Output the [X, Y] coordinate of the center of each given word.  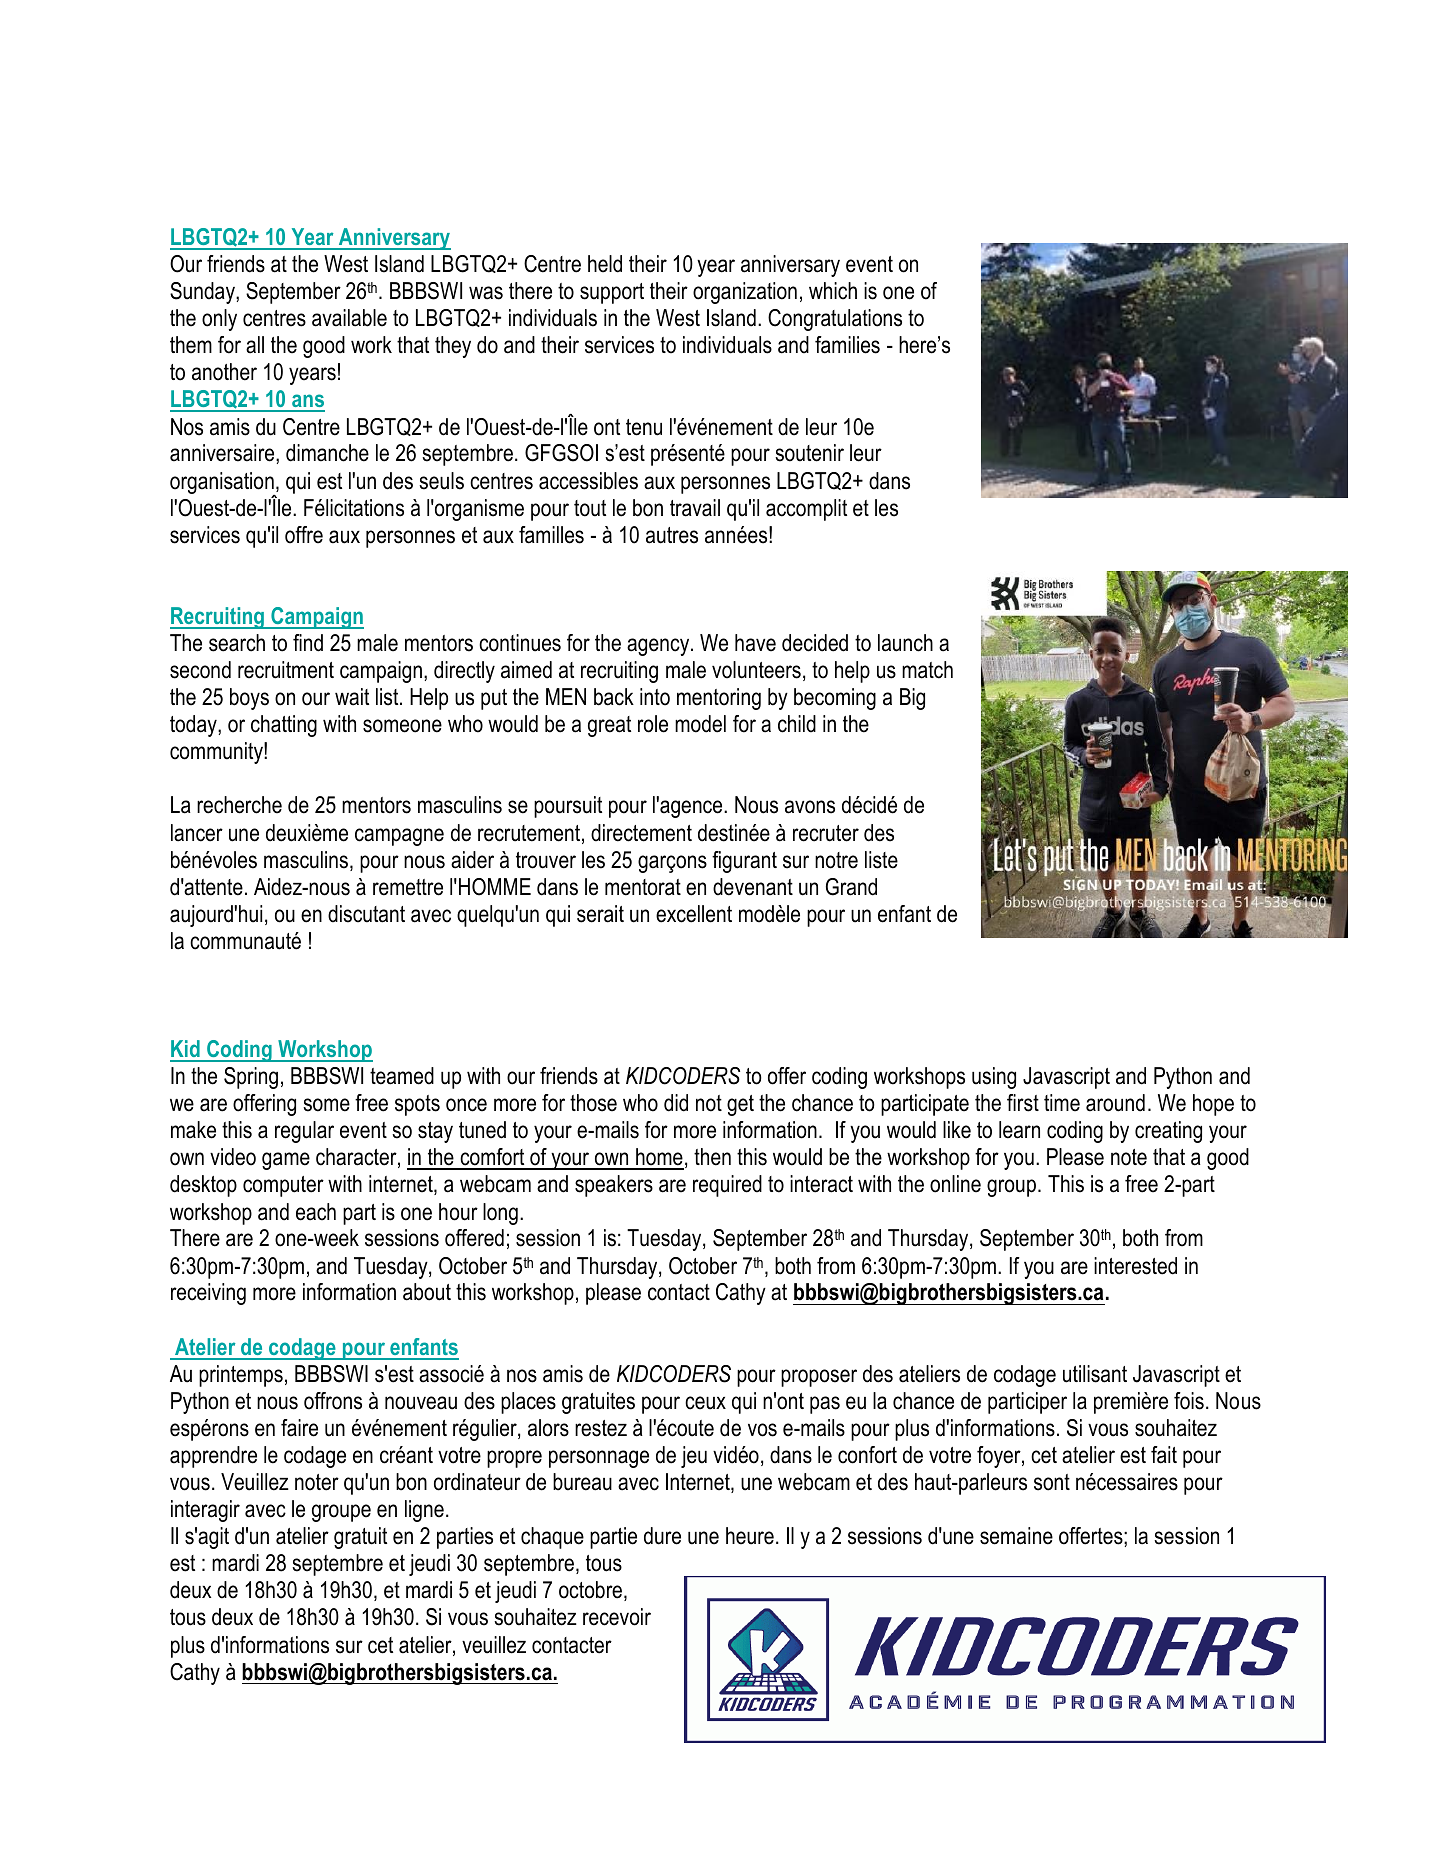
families [847, 345]
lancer [197, 833]
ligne [424, 1511]
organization [745, 293]
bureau [582, 1482]
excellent [694, 914]
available [349, 318]
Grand [851, 887]
